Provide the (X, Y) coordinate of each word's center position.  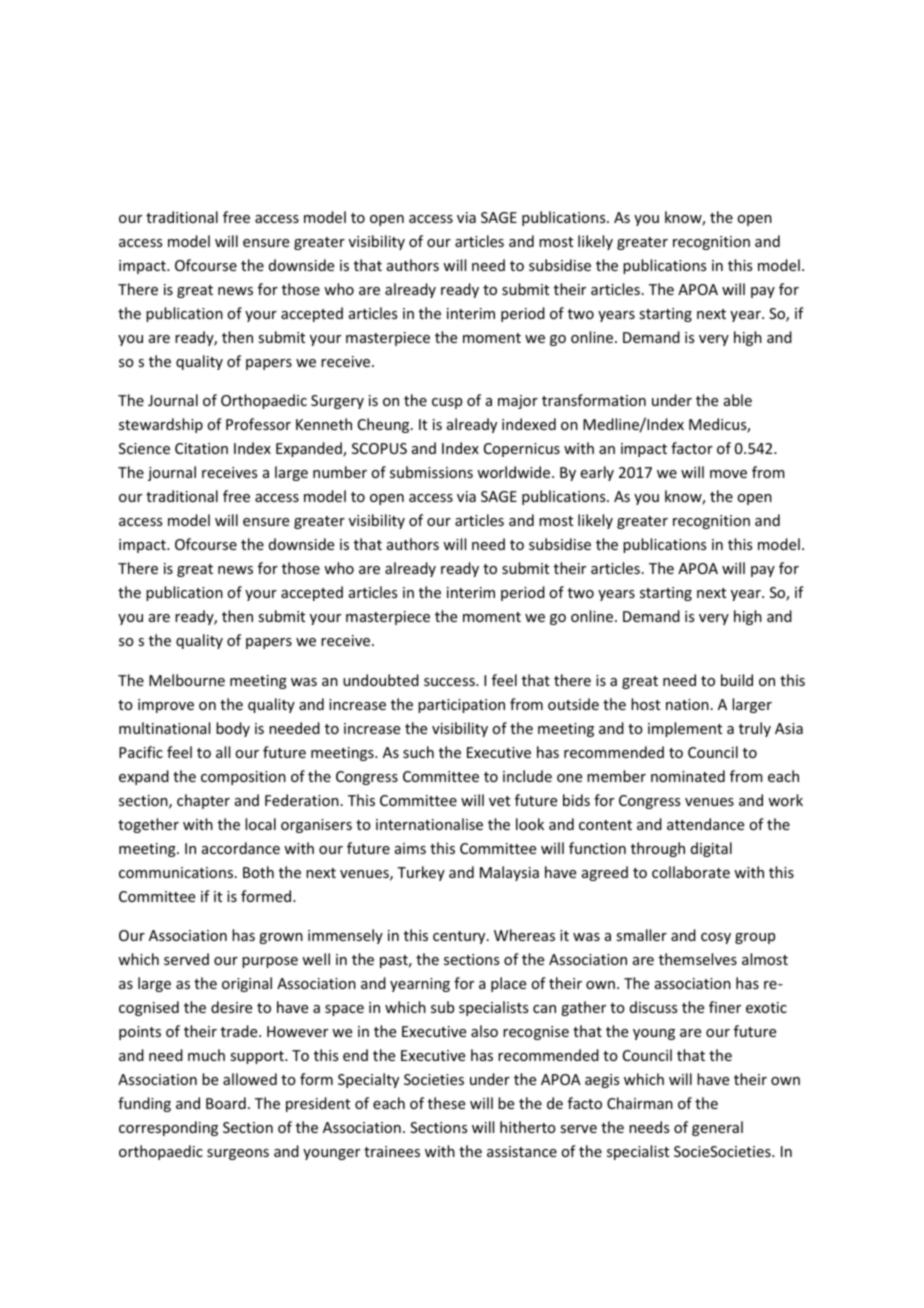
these (446, 1103)
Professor (258, 424)
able (738, 400)
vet (499, 801)
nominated (688, 776)
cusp (447, 403)
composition (243, 778)
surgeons (238, 1154)
